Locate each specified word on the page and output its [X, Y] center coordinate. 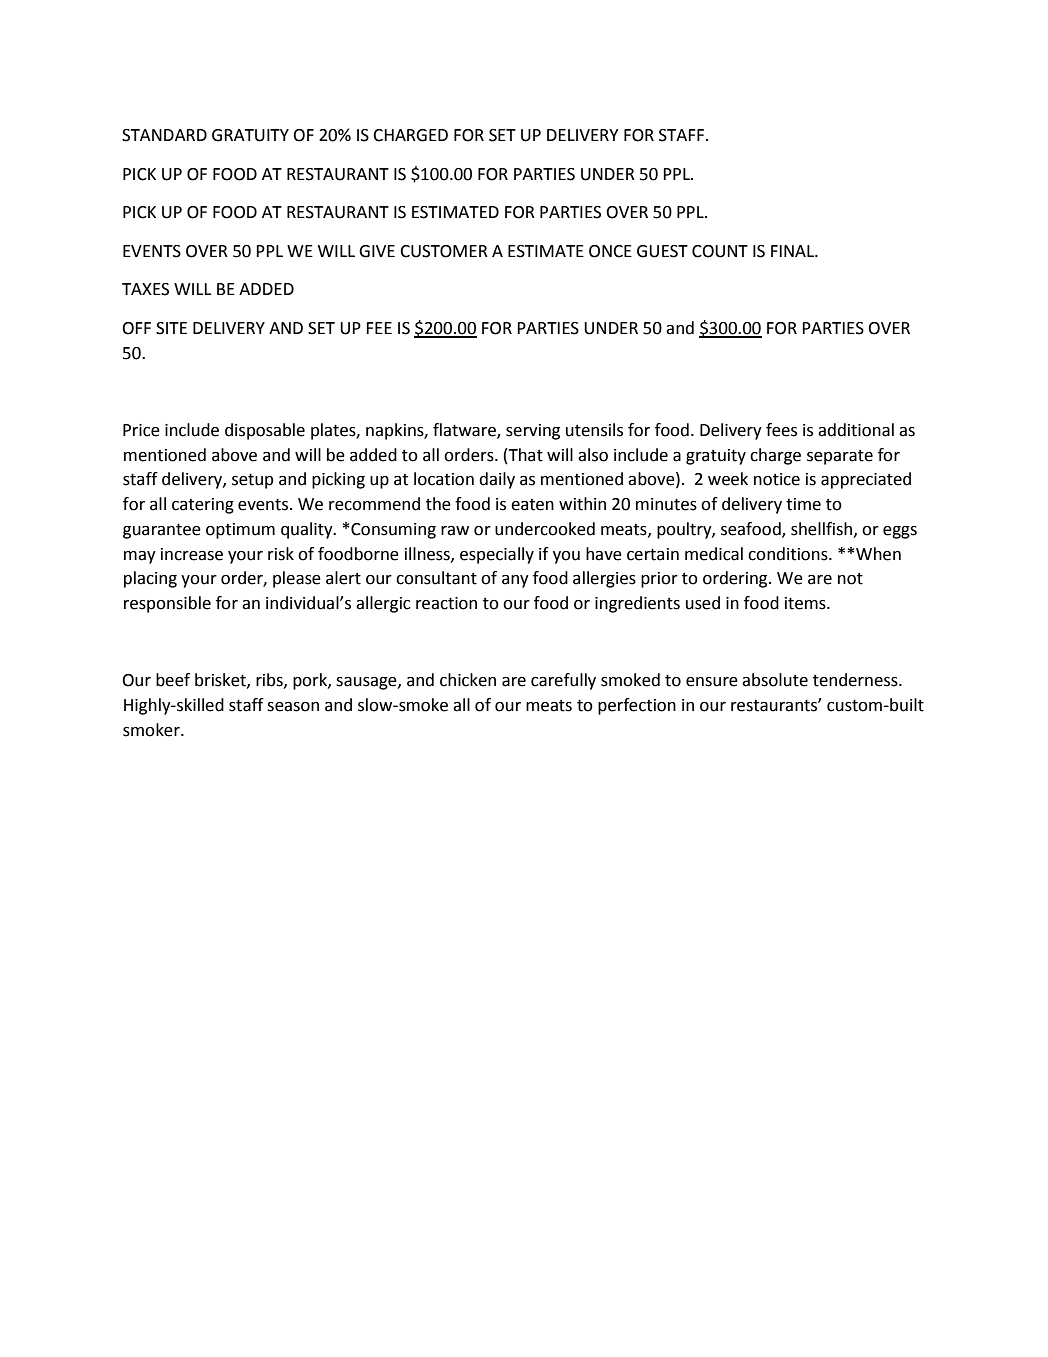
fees [781, 430]
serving [533, 432]
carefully [563, 681]
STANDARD [164, 135]
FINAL [793, 251]
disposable [265, 431]
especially [497, 555]
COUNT [720, 251]
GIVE [377, 251]
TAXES [145, 289]
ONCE [610, 251]
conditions [789, 554]
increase [192, 554]
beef [173, 680]
